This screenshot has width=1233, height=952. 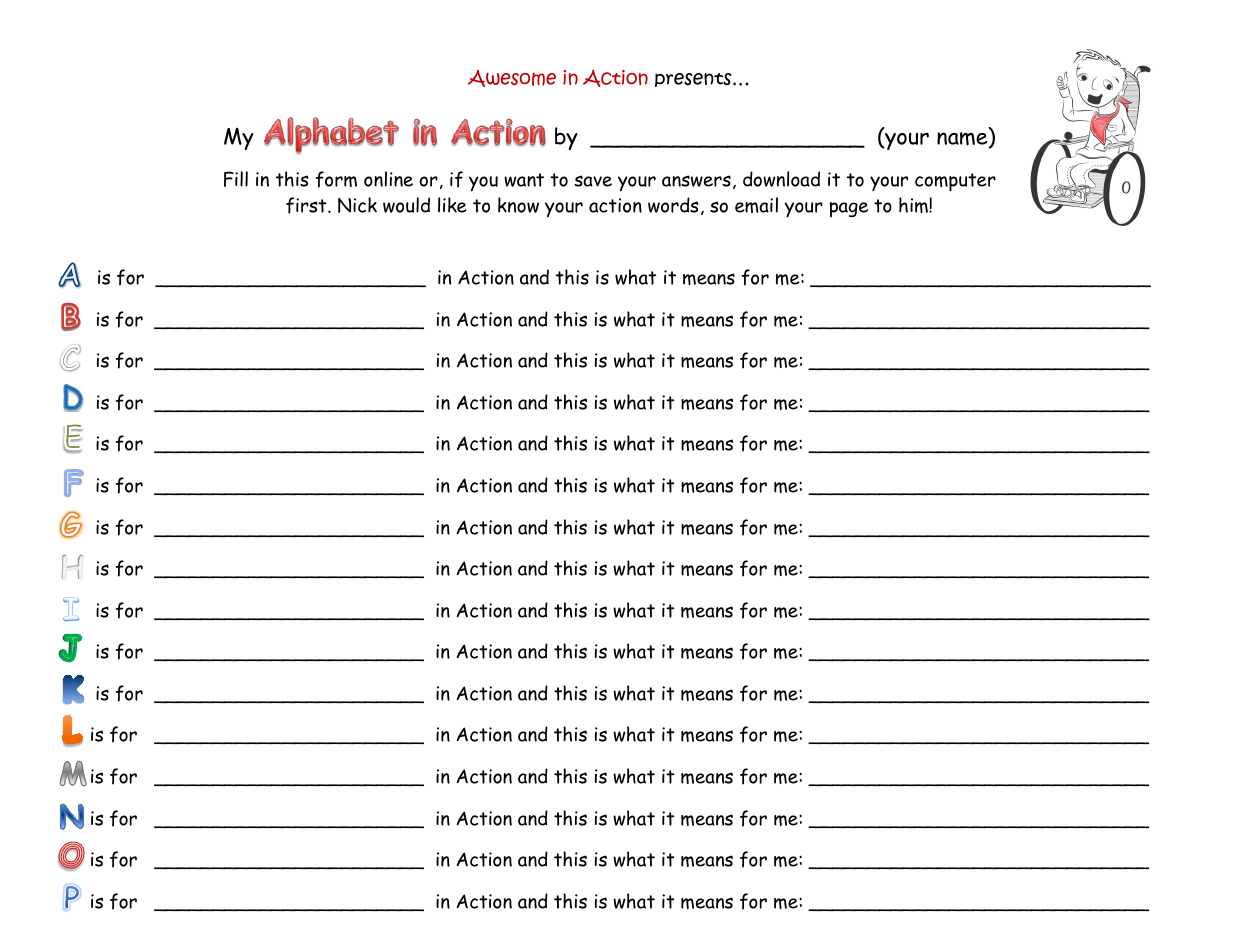 I want to click on download, so click(x=781, y=179).
